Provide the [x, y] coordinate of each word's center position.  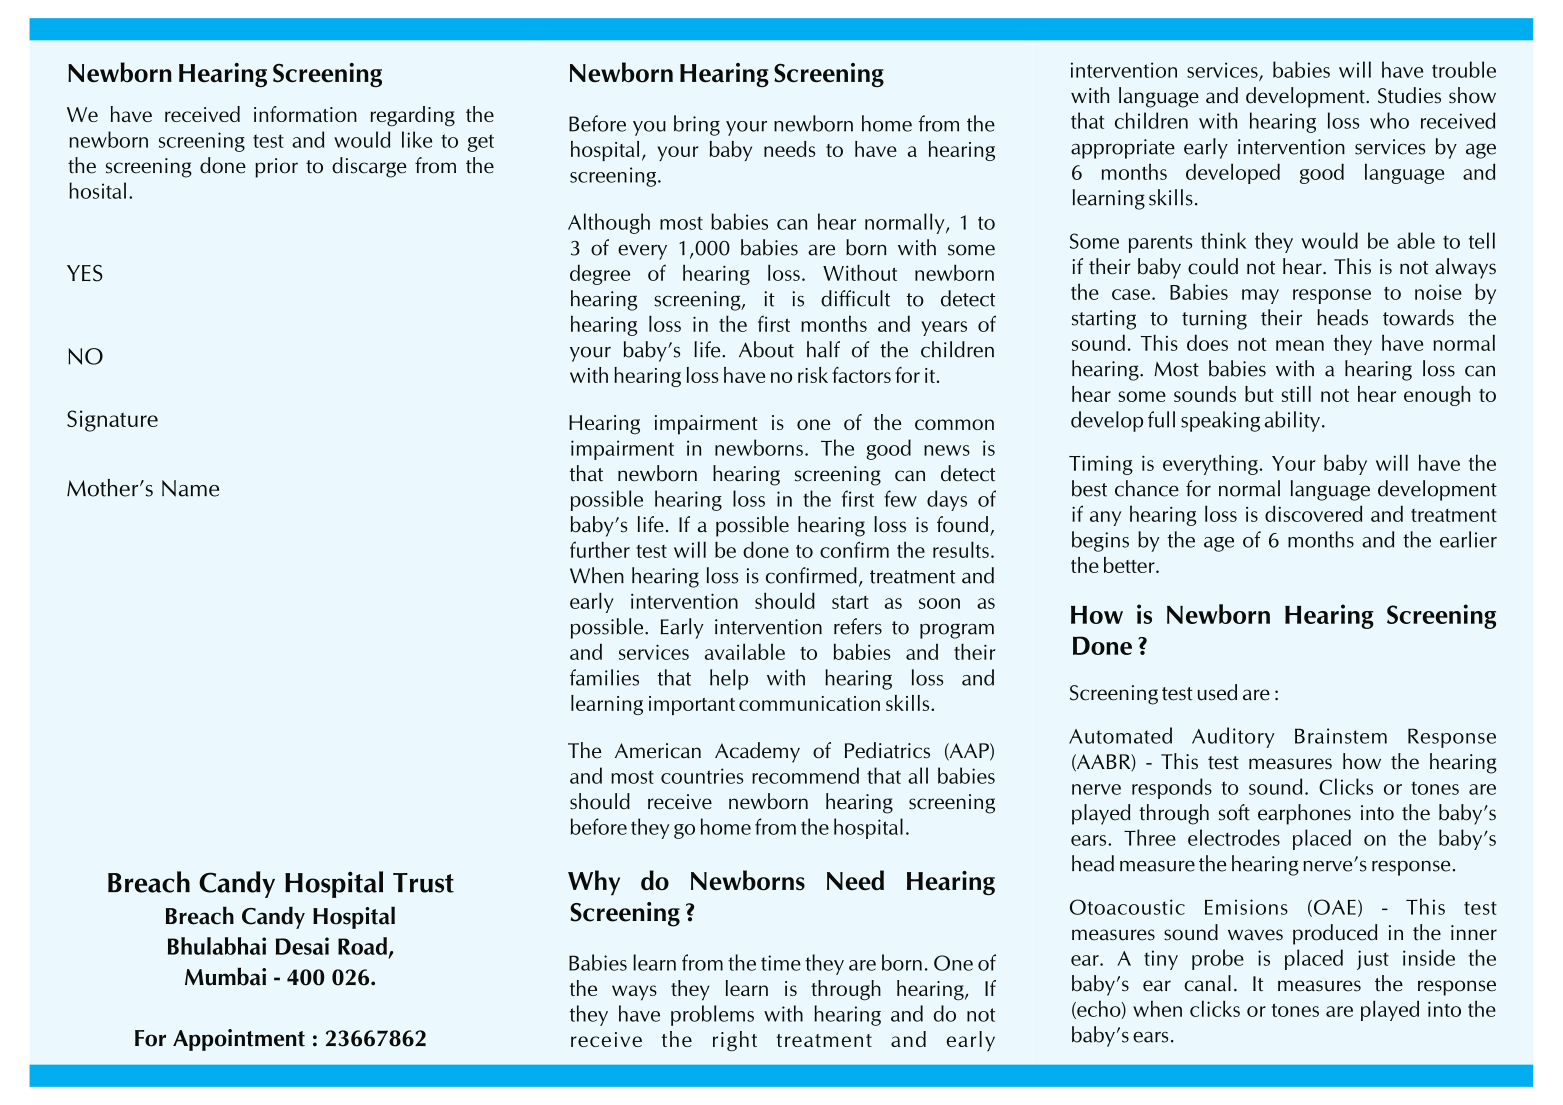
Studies [1409, 95]
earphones [1304, 814]
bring [697, 125]
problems [712, 1015]
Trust [423, 883]
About [766, 349]
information [305, 114]
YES [85, 273]
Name [190, 488]
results [961, 549]
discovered [1313, 513]
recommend [805, 775]
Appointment [239, 1040]
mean [1300, 345]
